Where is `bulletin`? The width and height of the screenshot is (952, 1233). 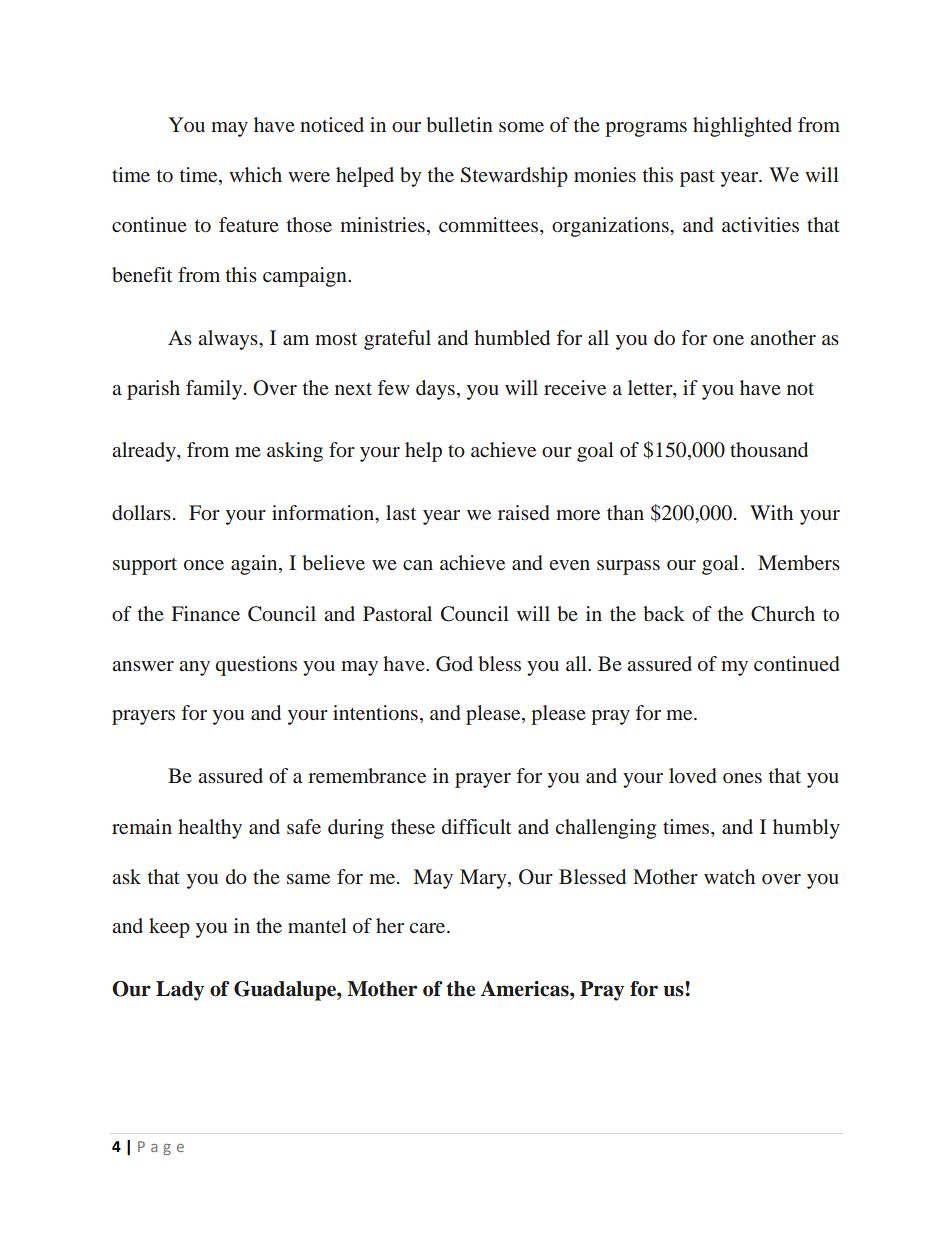
bulletin is located at coordinates (459, 124).
